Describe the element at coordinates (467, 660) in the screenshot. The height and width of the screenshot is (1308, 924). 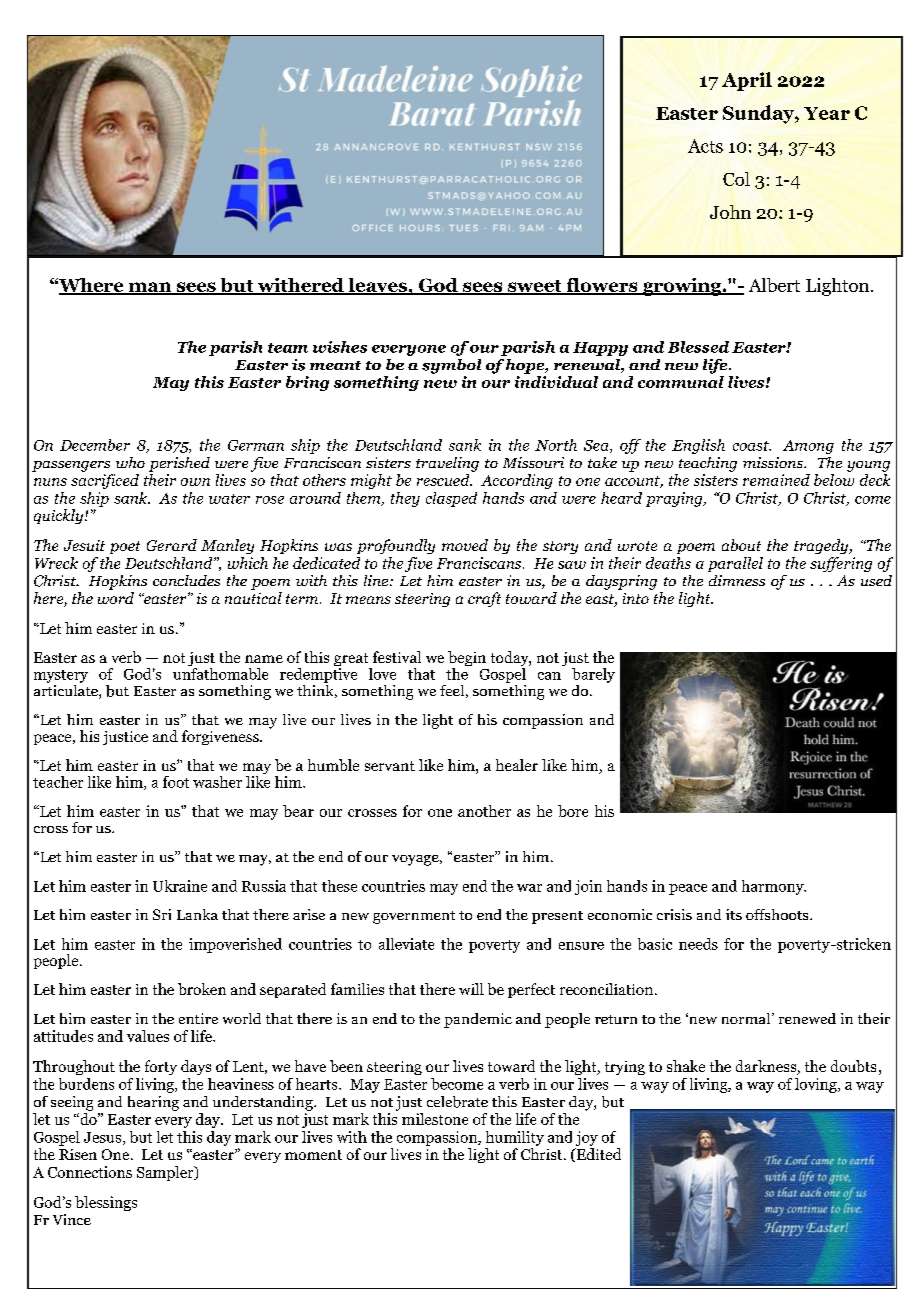
I see `begin` at that location.
